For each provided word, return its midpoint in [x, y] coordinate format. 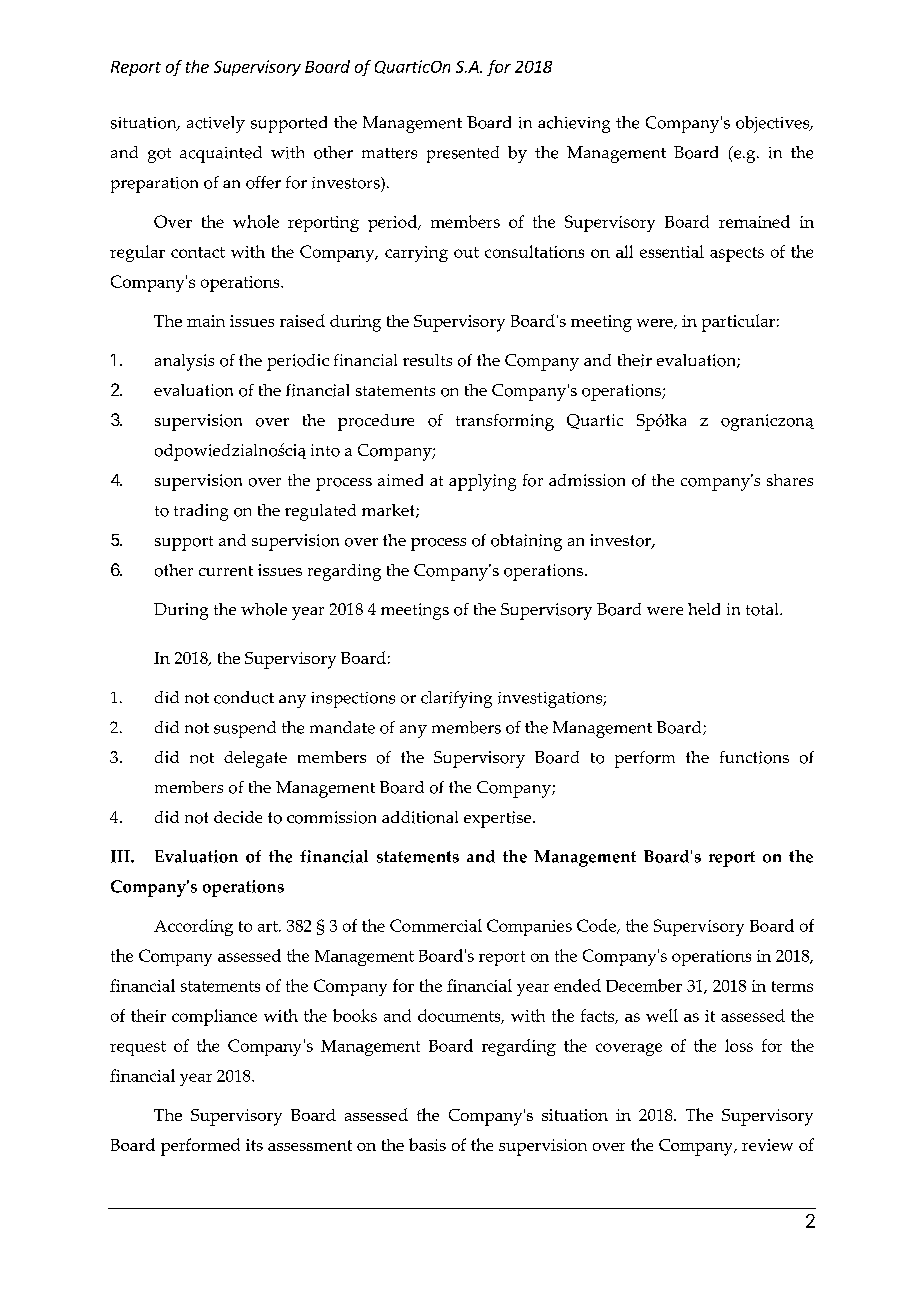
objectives [774, 124]
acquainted [221, 154]
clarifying [456, 699]
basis [427, 1144]
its [254, 1145]
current [226, 571]
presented [463, 154]
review [767, 1145]
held [704, 609]
